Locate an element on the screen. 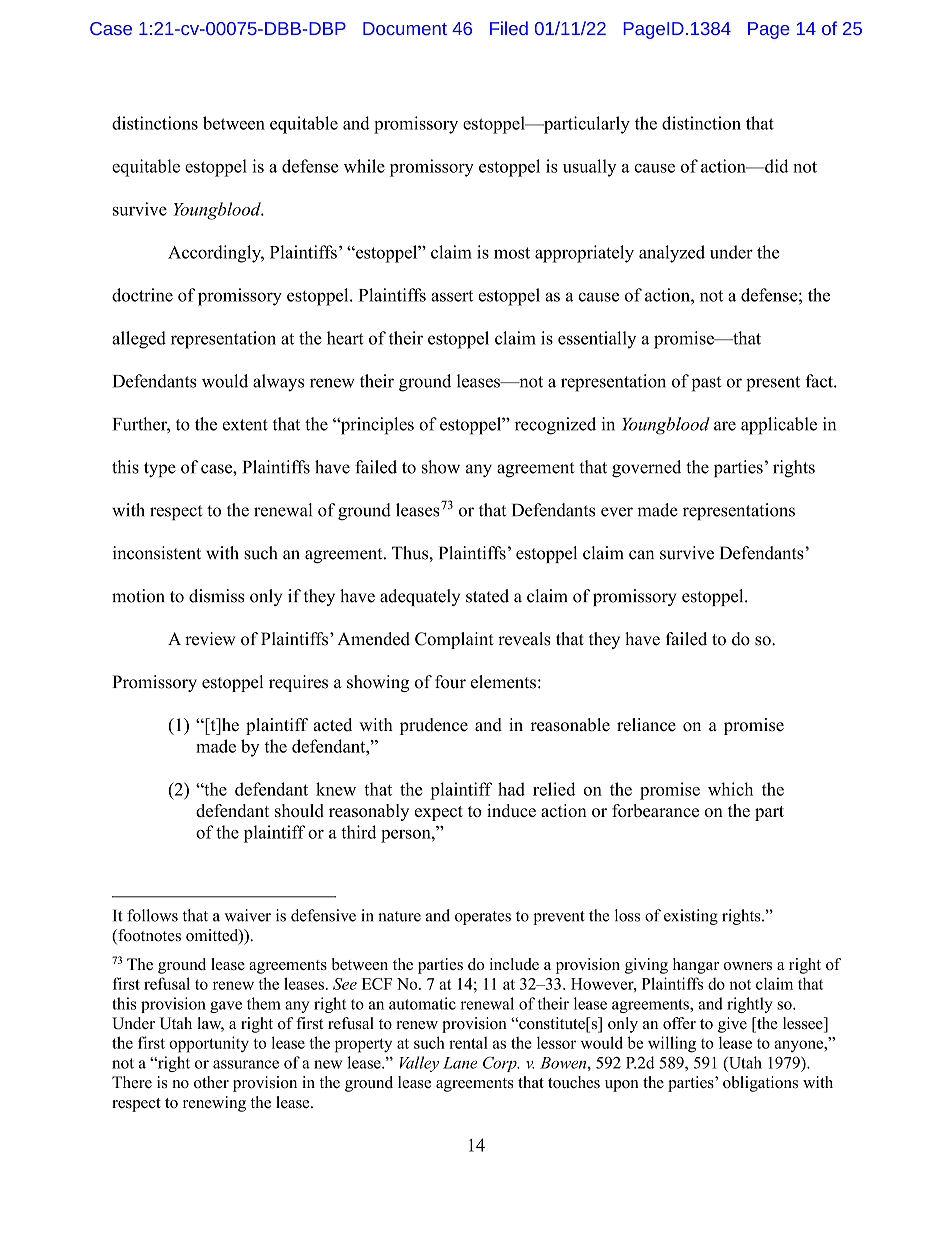 The image size is (952, 1233). rental is located at coordinates (468, 1043).
